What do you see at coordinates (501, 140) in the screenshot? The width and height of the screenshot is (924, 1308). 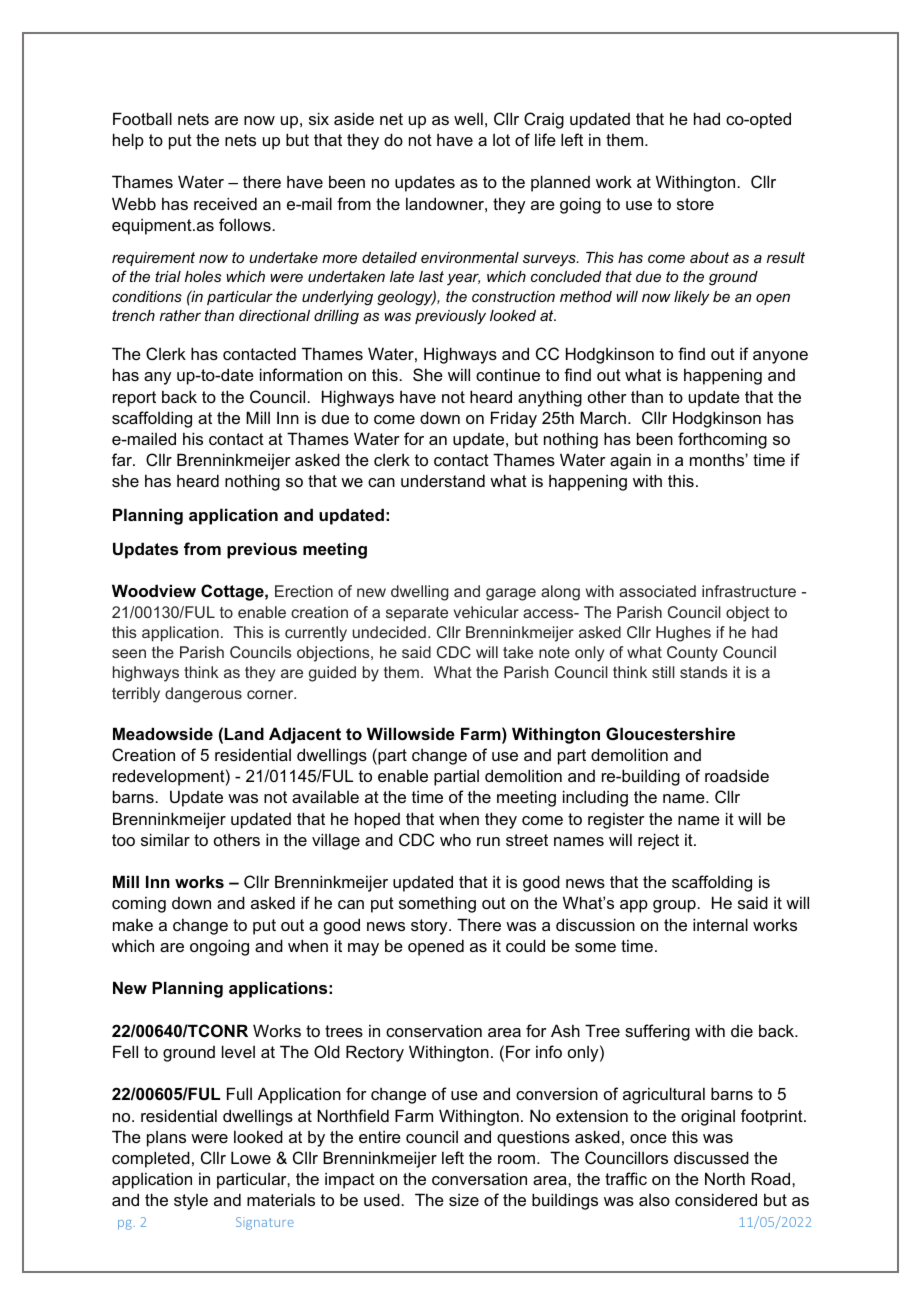 I see `lot` at bounding box center [501, 140].
